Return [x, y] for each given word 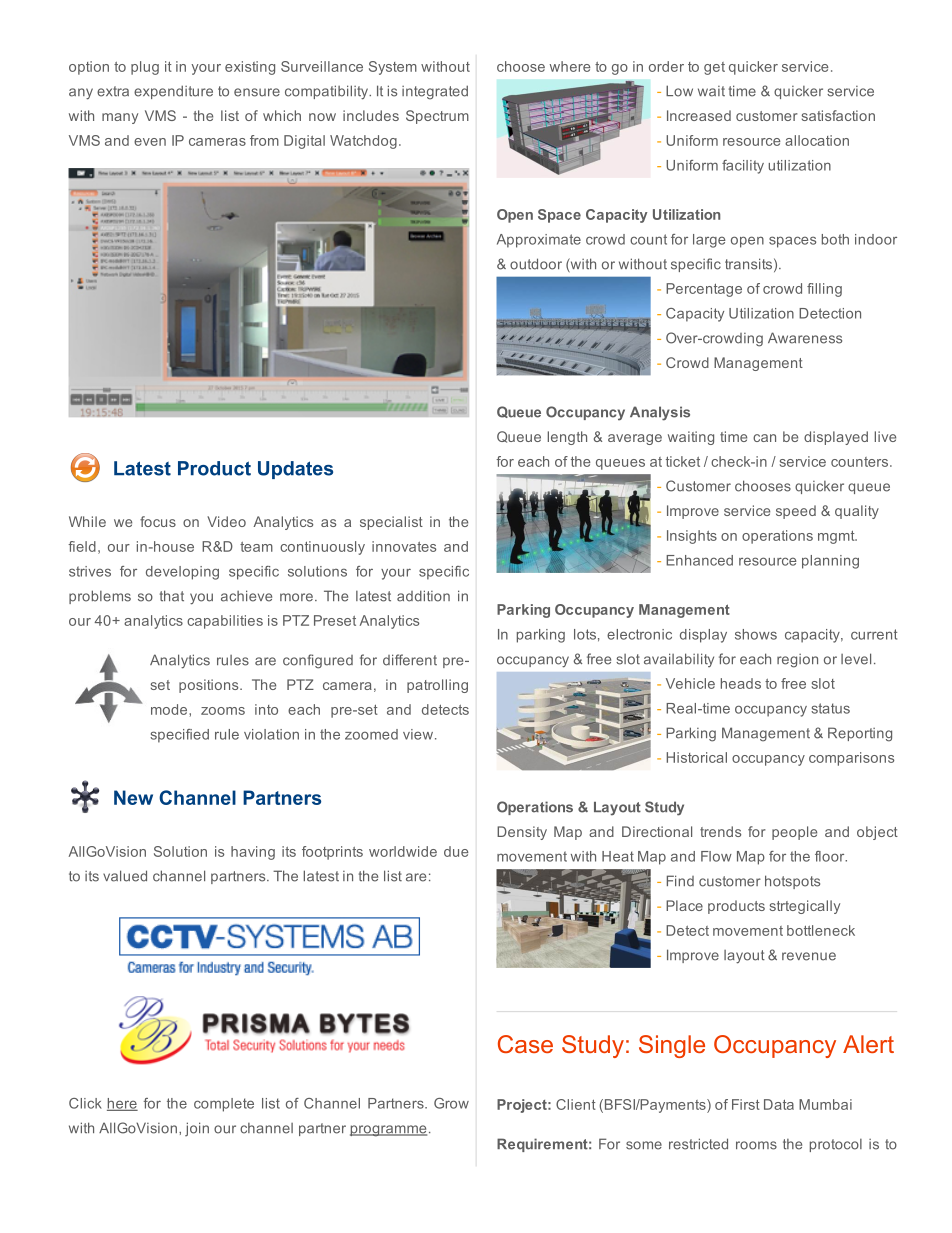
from [264, 140]
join [197, 1129]
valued [125, 876]
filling [824, 290]
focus [158, 521]
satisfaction [838, 115]
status [830, 708]
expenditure [173, 92]
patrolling [437, 686]
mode [170, 709]
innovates [404, 546]
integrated [435, 92]
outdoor [536, 264]
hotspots [792, 882]
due [456, 851]
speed [796, 512]
